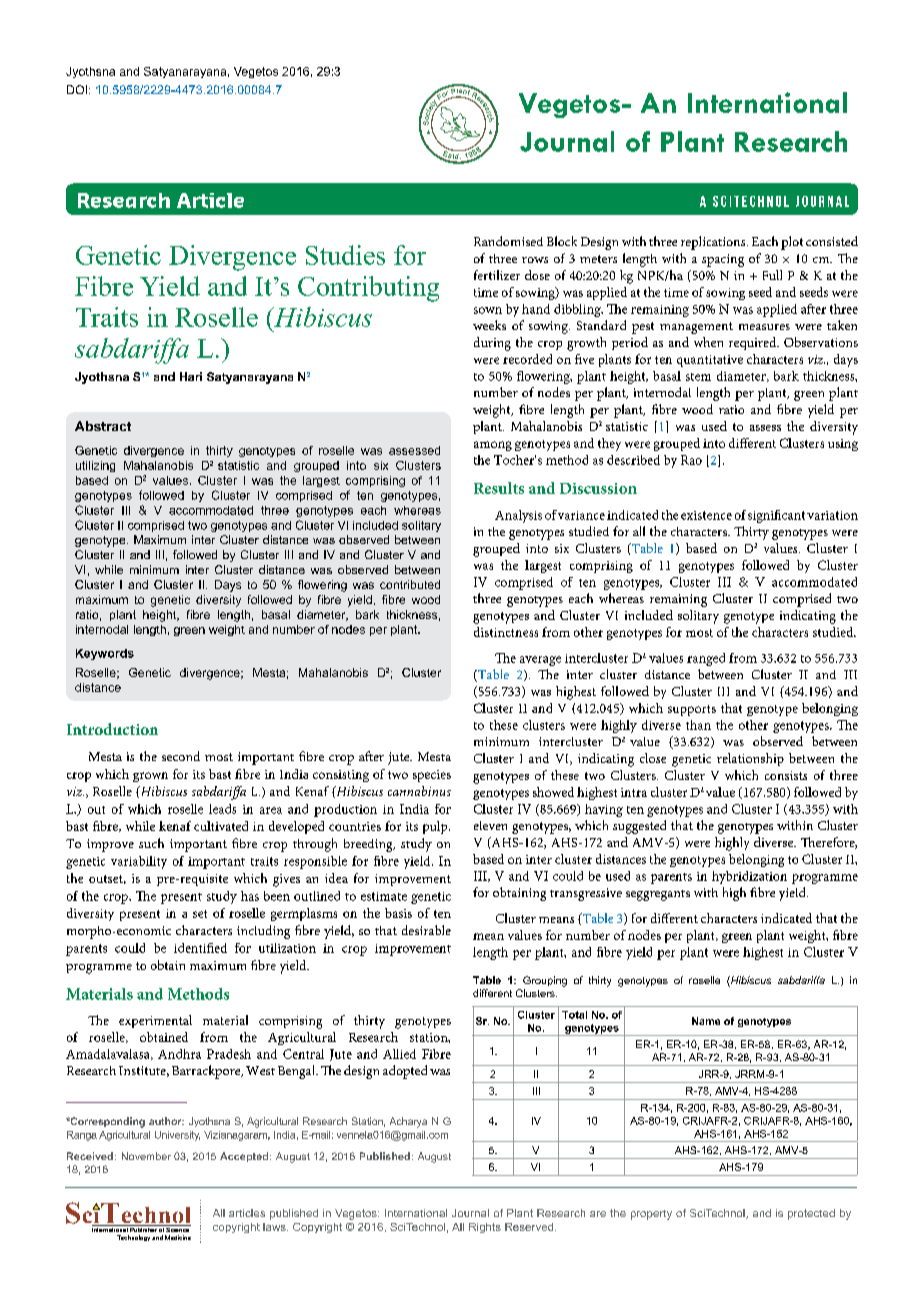  What do you see at coordinates (485, 1228) in the screenshot?
I see `Rights` at bounding box center [485, 1228].
